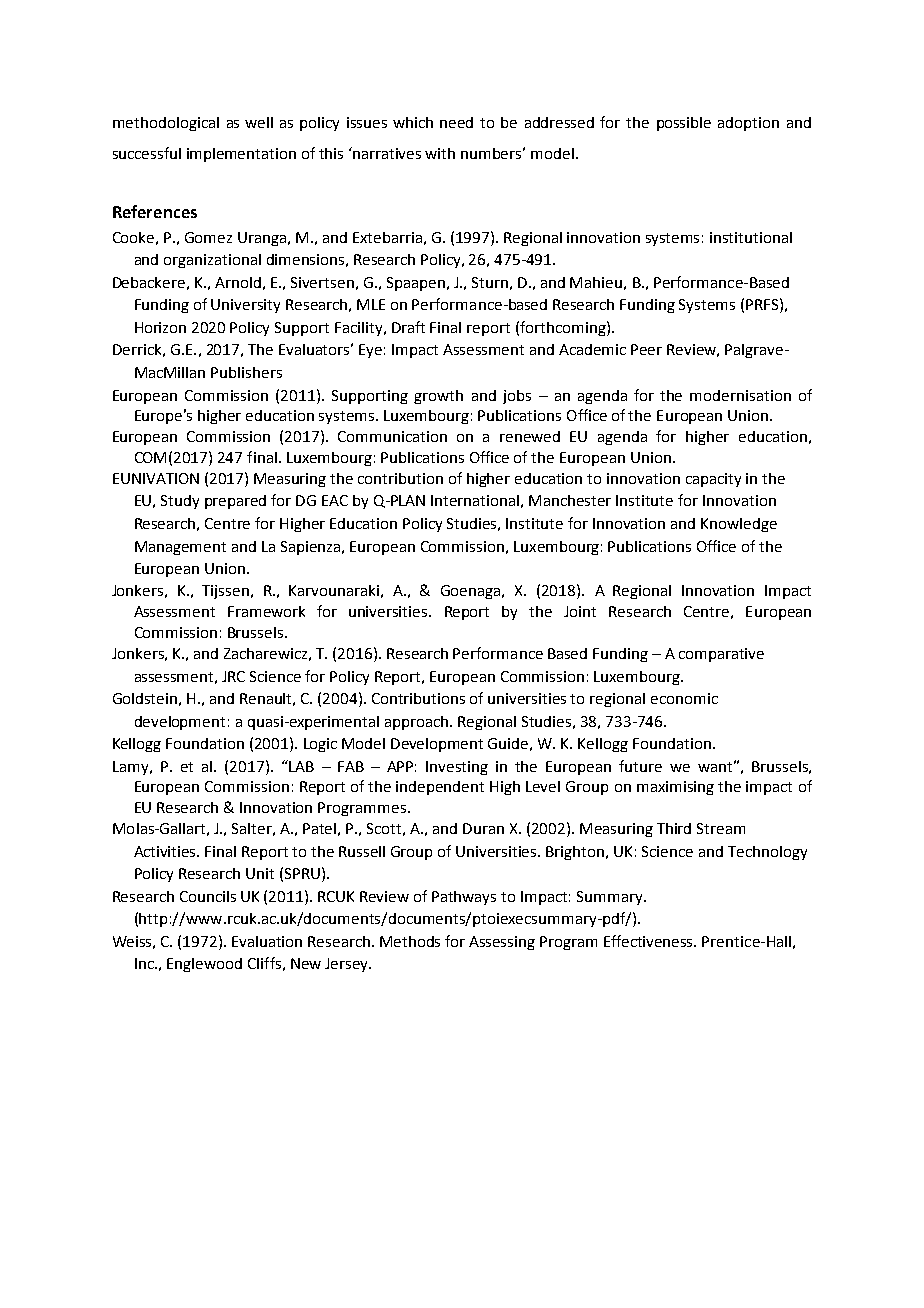 This screenshot has height=1308, width=924. Describe the element at coordinates (640, 766) in the screenshot. I see `future` at that location.
